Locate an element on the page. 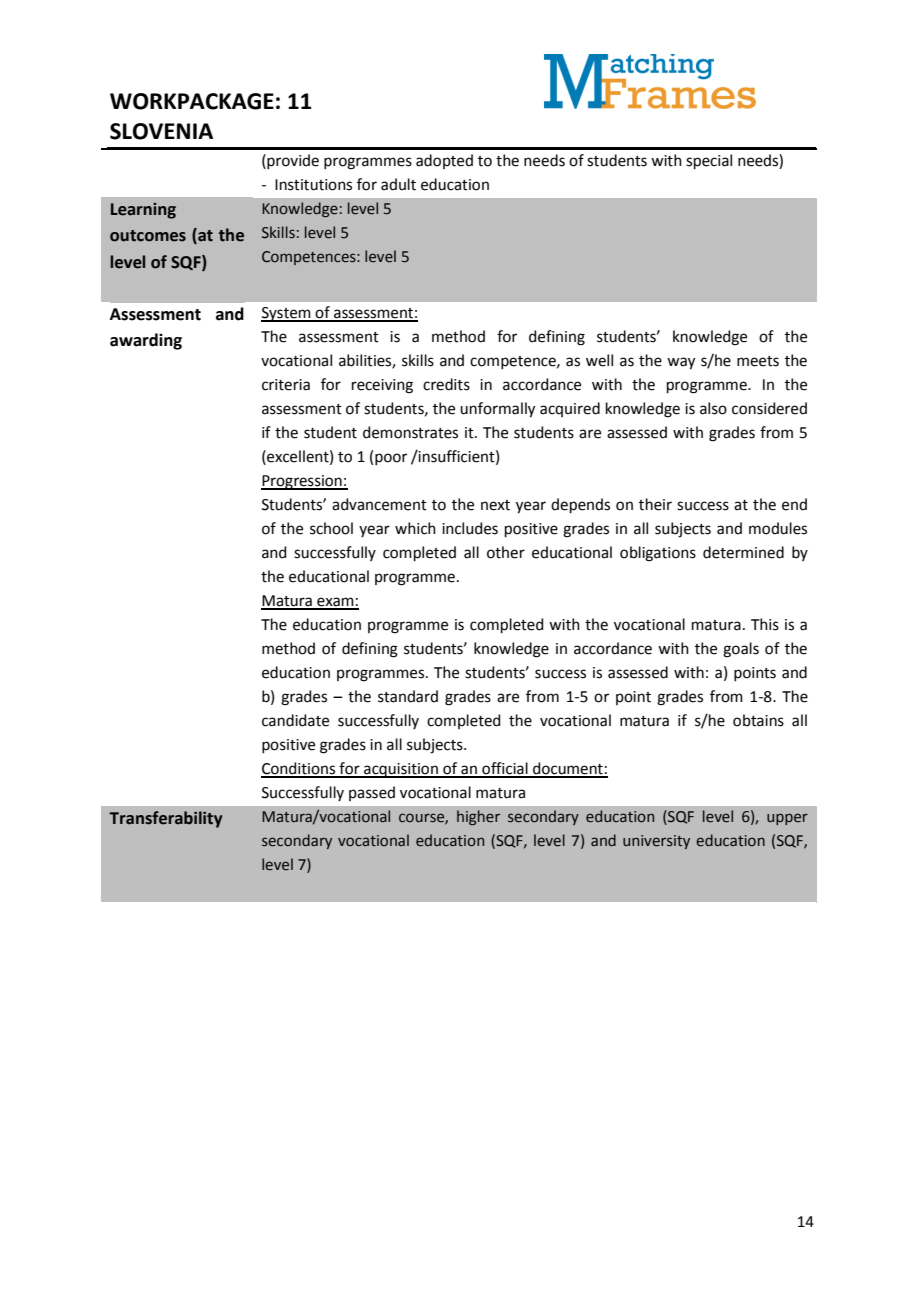 The height and width of the page is (1308, 924). Progression is located at coordinates (302, 482).
